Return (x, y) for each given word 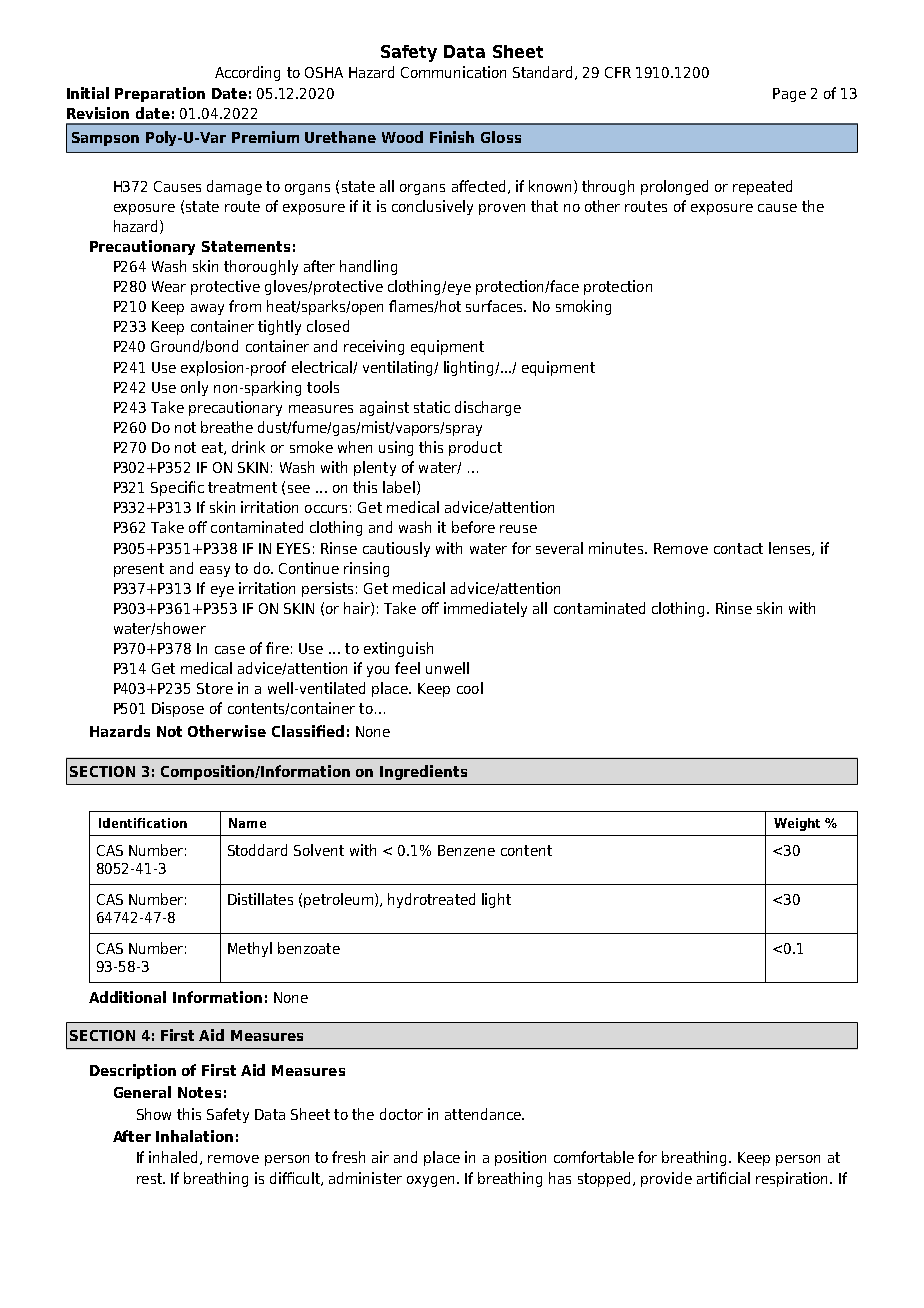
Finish (452, 137)
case (230, 650)
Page (789, 95)
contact (738, 548)
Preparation (160, 94)
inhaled (173, 1157)
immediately (485, 609)
